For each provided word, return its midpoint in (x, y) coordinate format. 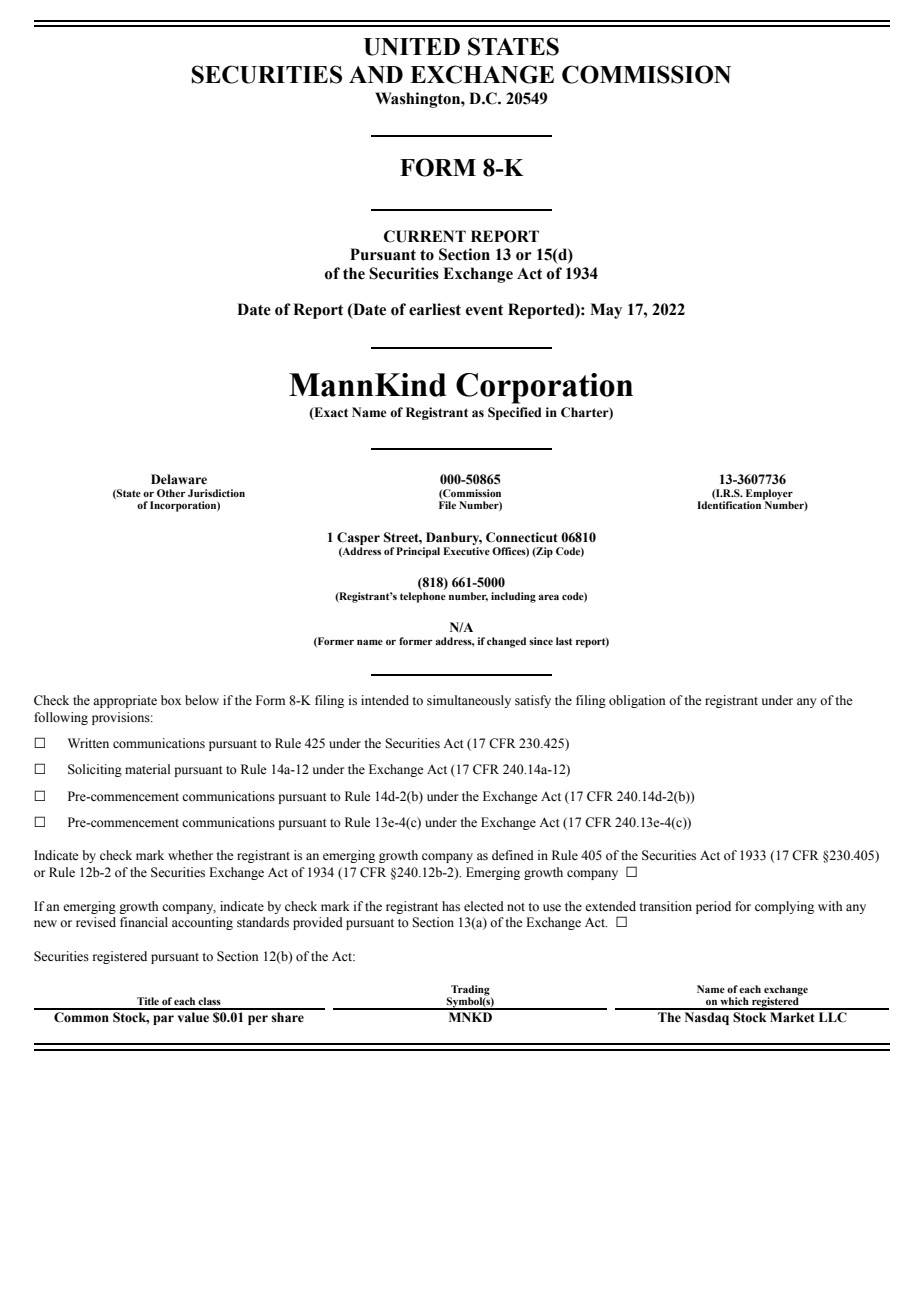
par (163, 1020)
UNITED (412, 47)
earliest (435, 309)
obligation (637, 701)
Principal (418, 552)
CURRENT (425, 236)
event (484, 310)
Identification (729, 505)
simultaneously (469, 701)
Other (171, 493)
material (147, 769)
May (606, 311)
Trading (469, 991)
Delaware (179, 479)
